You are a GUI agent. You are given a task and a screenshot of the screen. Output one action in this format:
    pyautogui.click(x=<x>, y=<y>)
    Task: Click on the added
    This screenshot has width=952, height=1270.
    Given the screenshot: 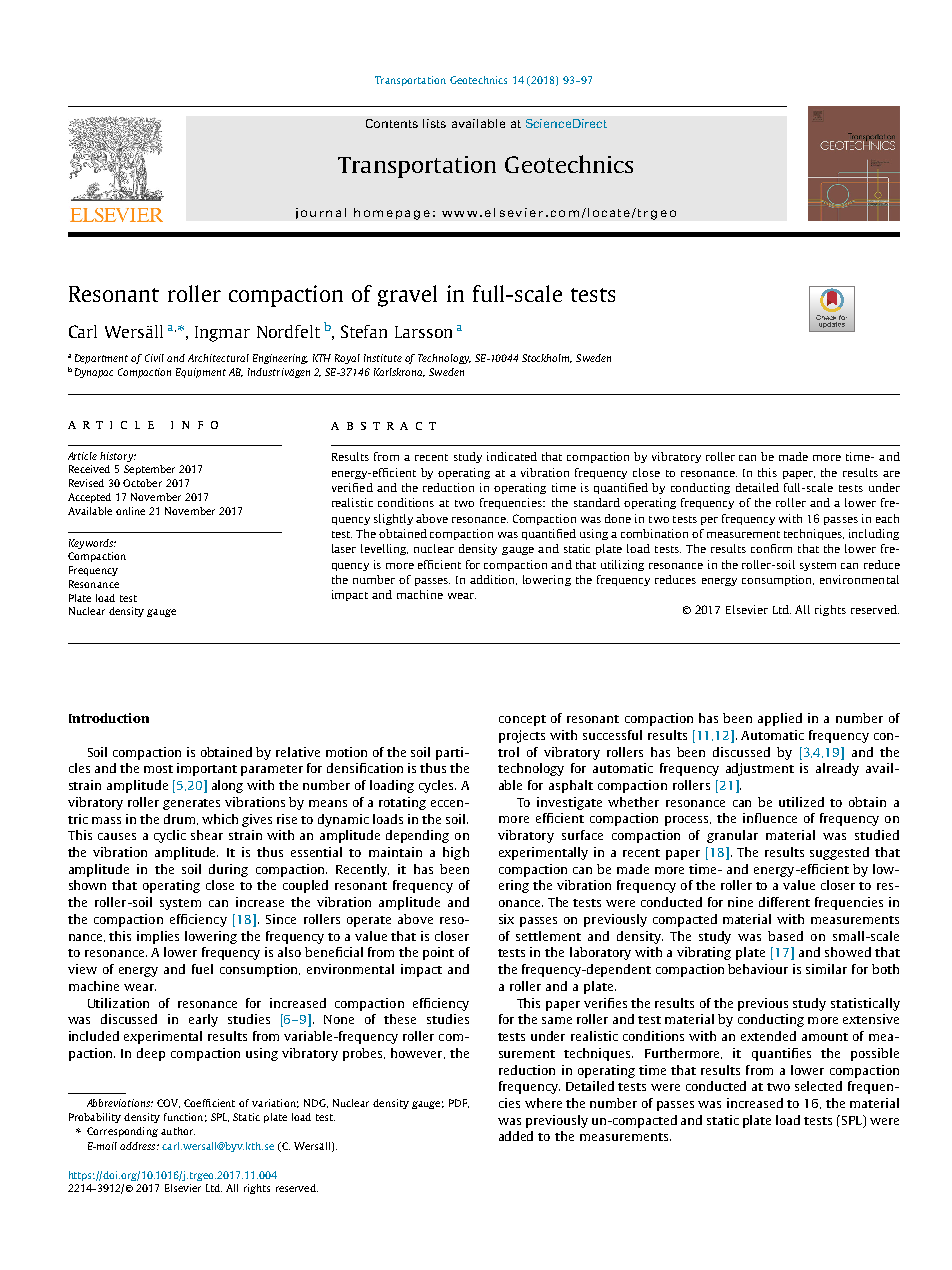 What is the action you would take?
    pyautogui.click(x=516, y=1136)
